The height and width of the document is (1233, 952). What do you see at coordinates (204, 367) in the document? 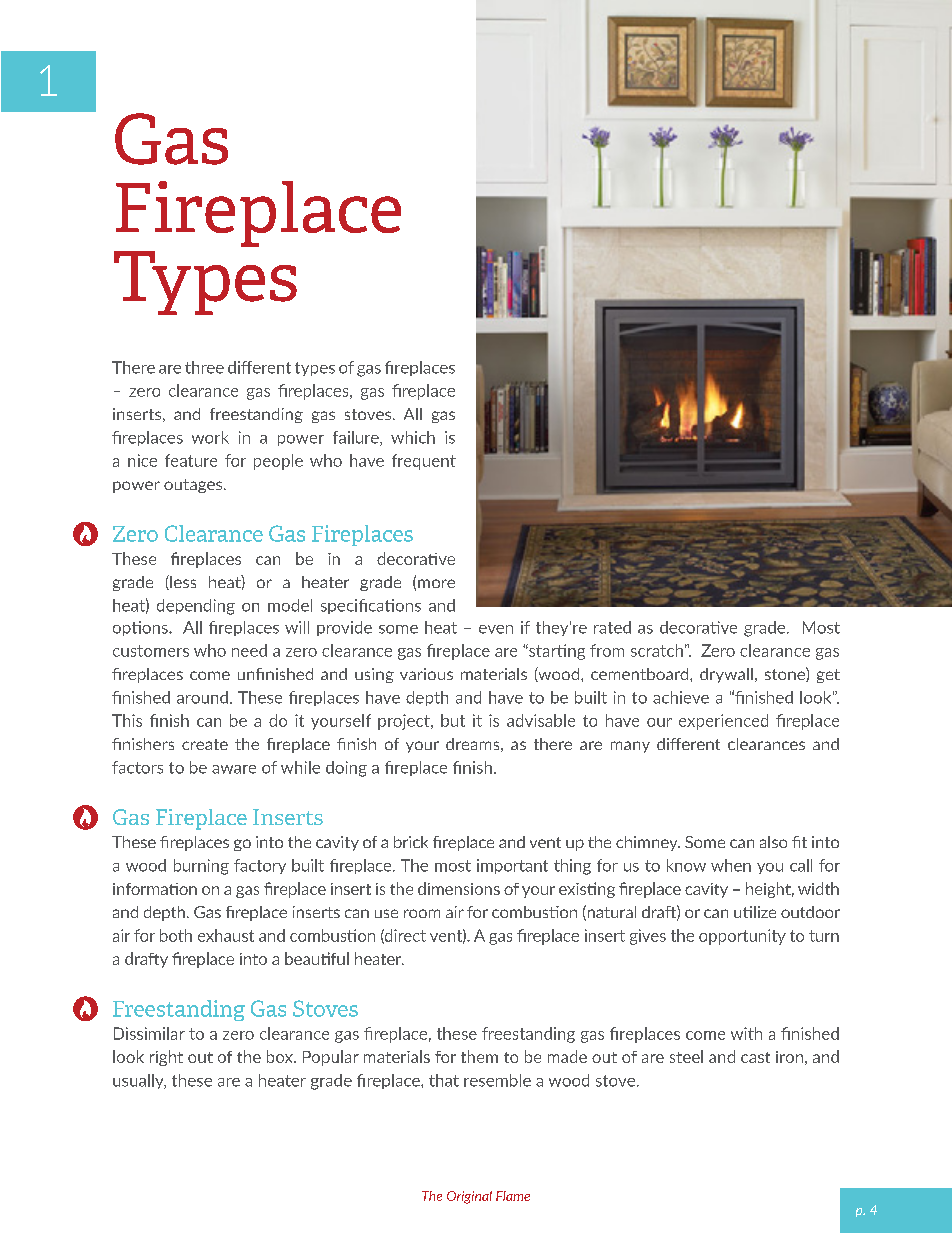
I see `three` at bounding box center [204, 367].
